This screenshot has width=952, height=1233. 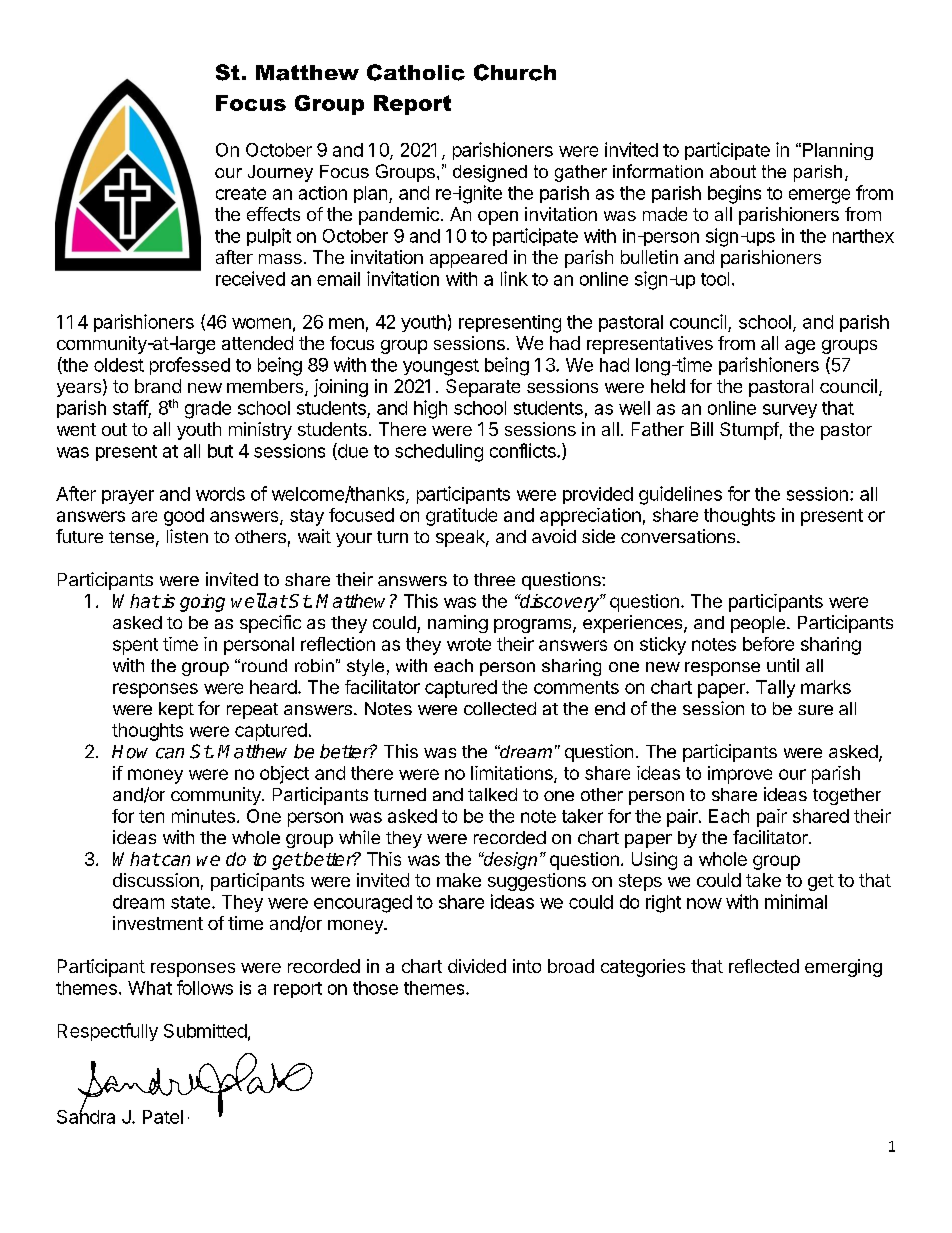 What do you see at coordinates (759, 624) in the screenshot?
I see `people` at bounding box center [759, 624].
